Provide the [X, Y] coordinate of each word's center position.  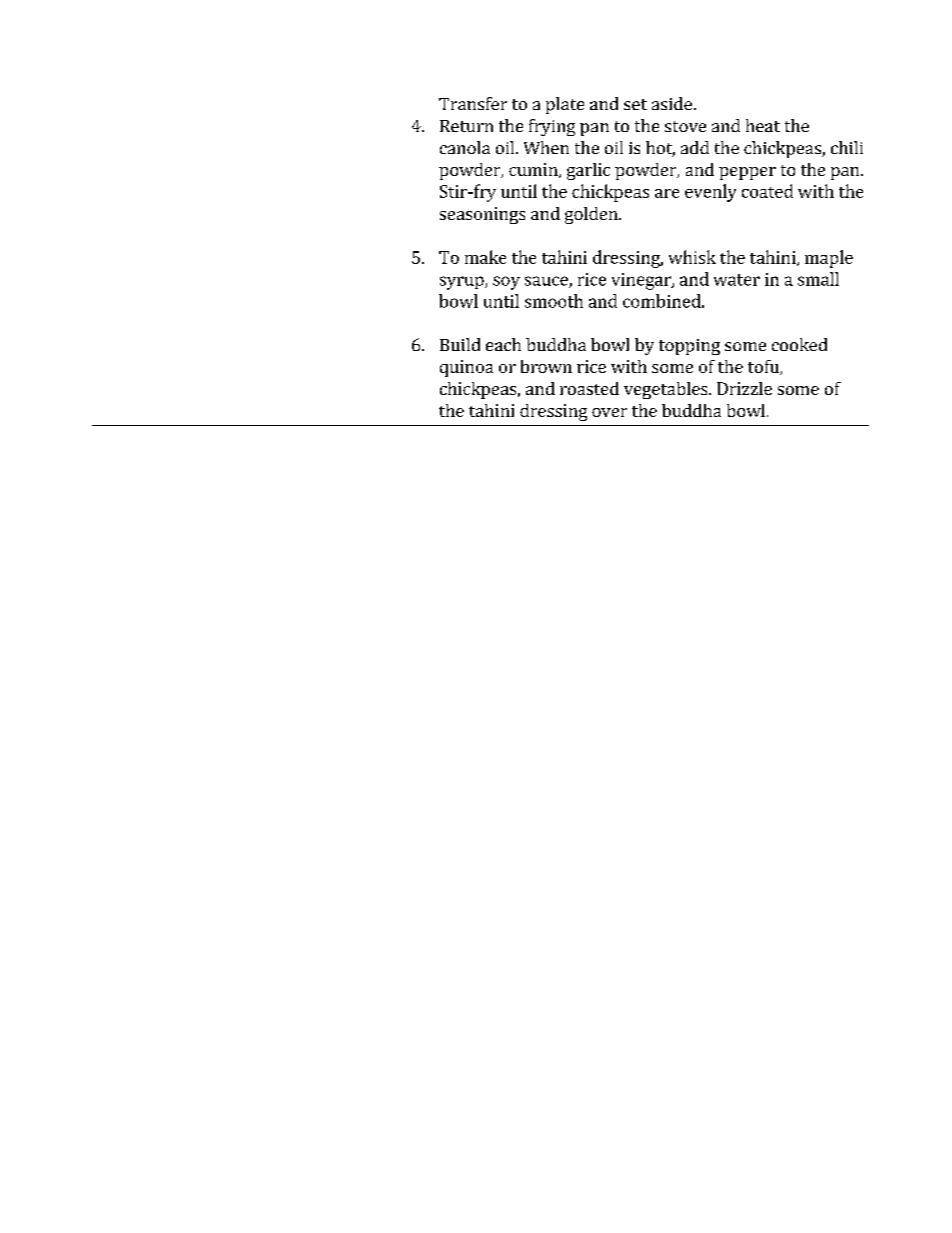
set [635, 104]
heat [763, 125]
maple [829, 259]
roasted [589, 388]
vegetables [667, 390]
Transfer [473, 103]
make [485, 257]
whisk [692, 257]
